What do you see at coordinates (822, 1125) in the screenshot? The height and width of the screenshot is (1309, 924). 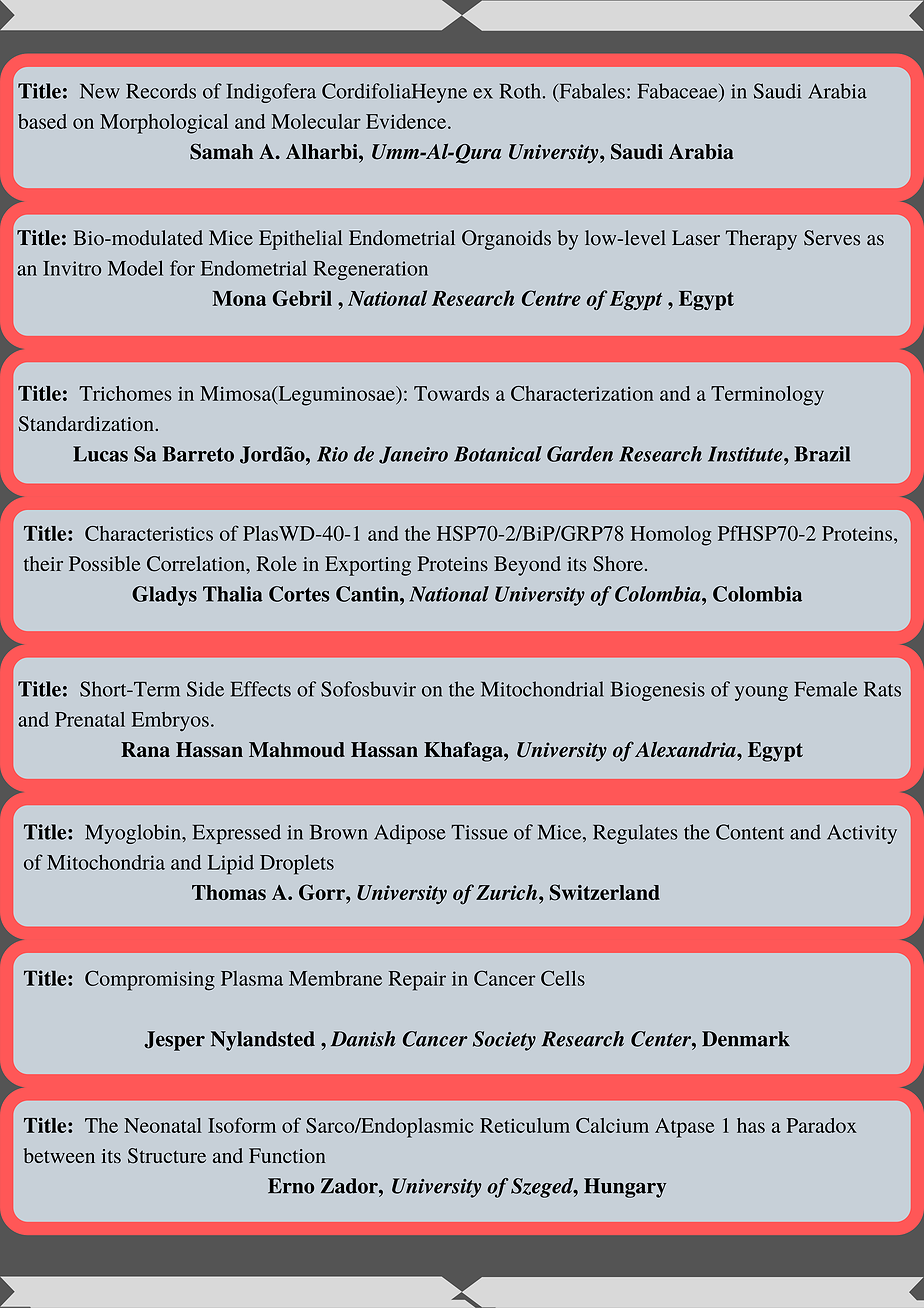 I see `Paradox` at bounding box center [822, 1125].
